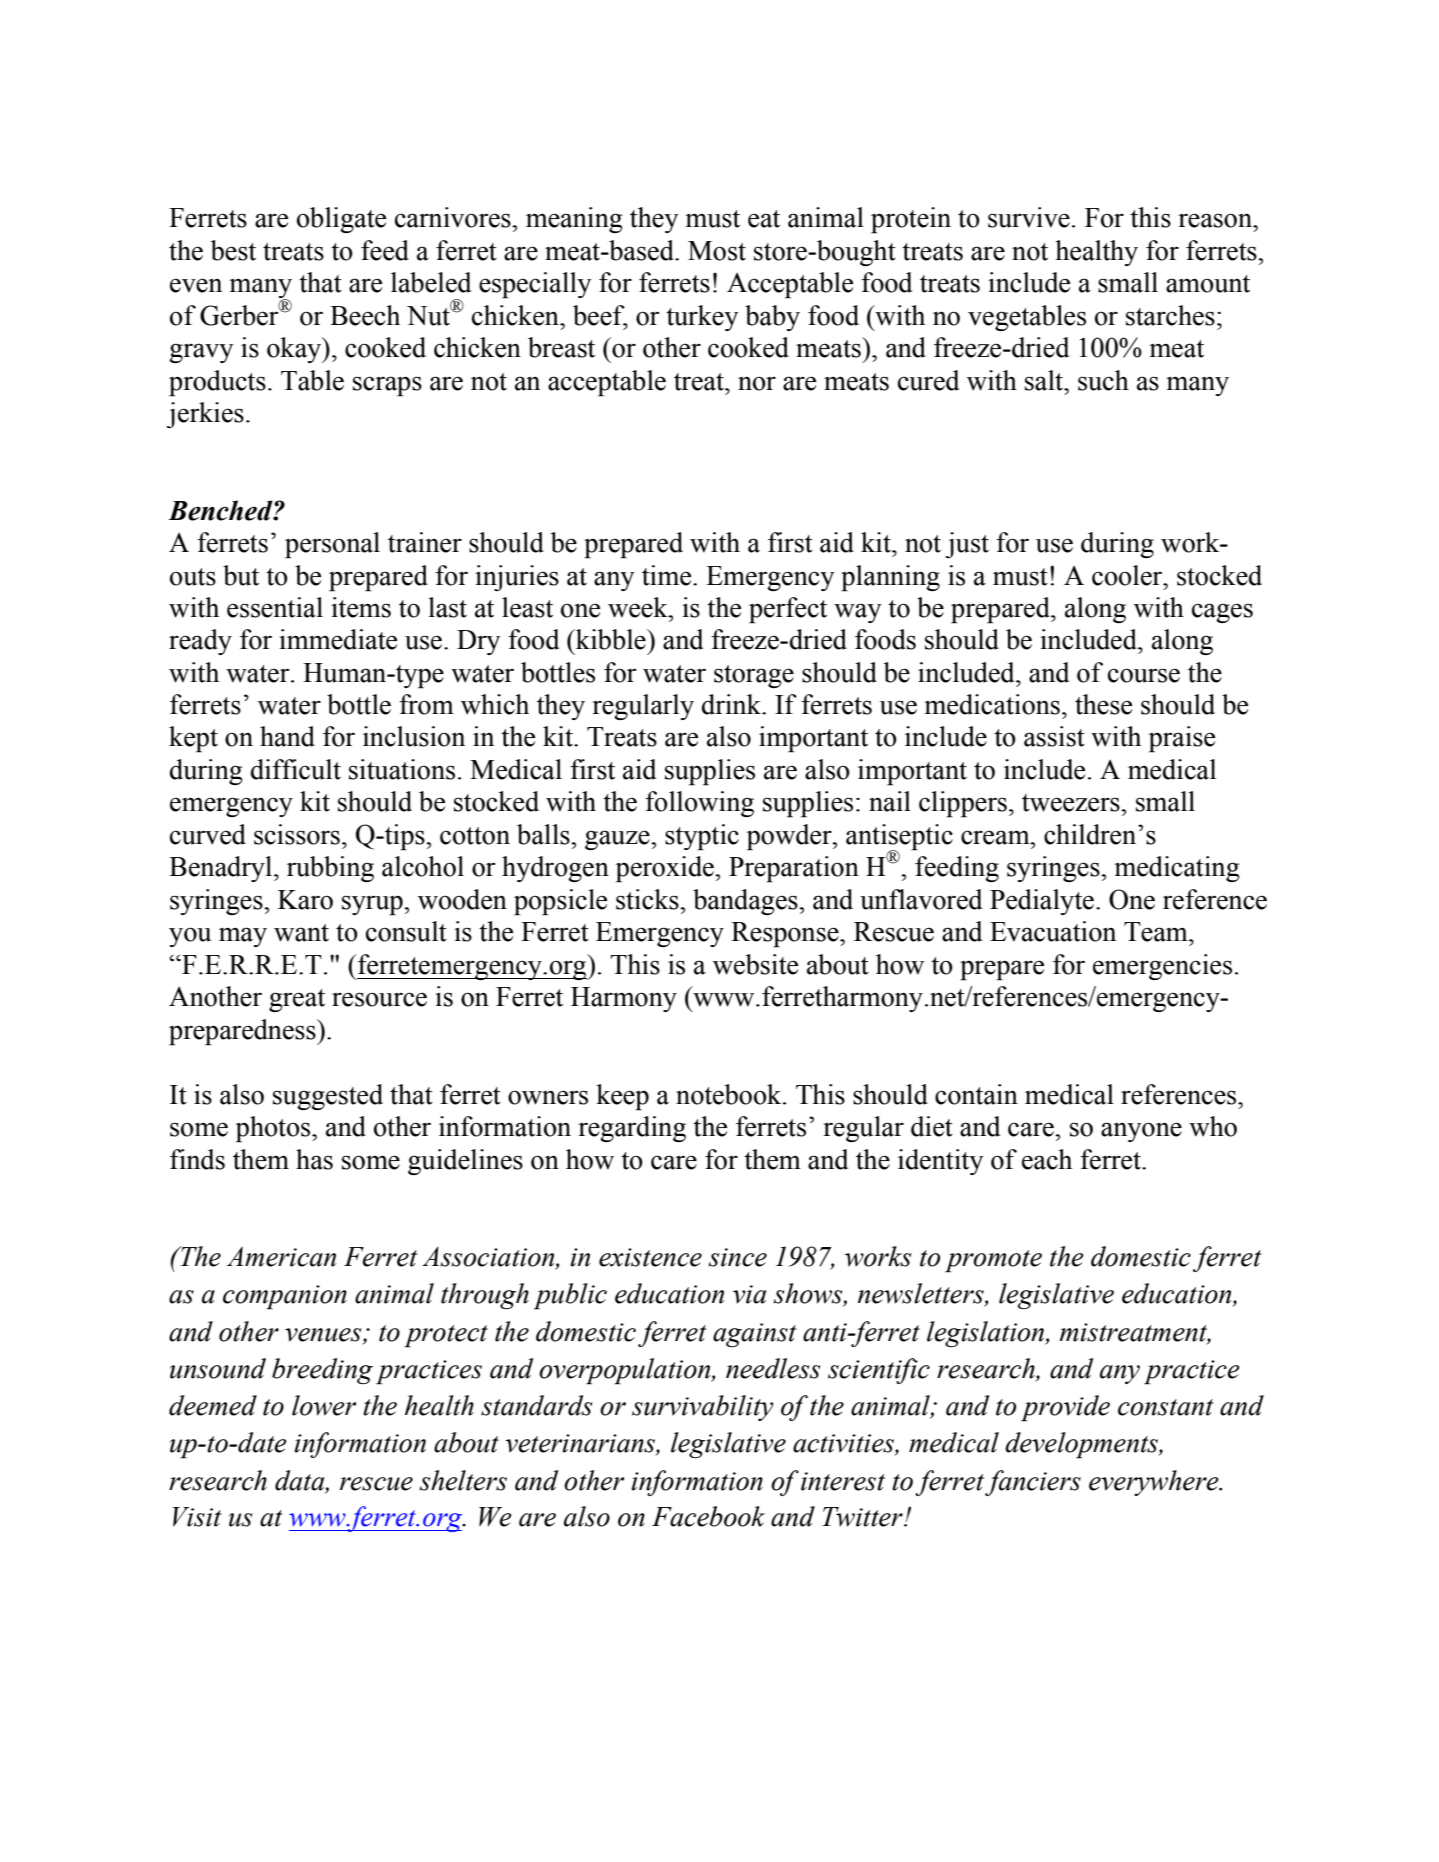 This page has width=1439, height=1862. I want to click on Most, so click(717, 251).
